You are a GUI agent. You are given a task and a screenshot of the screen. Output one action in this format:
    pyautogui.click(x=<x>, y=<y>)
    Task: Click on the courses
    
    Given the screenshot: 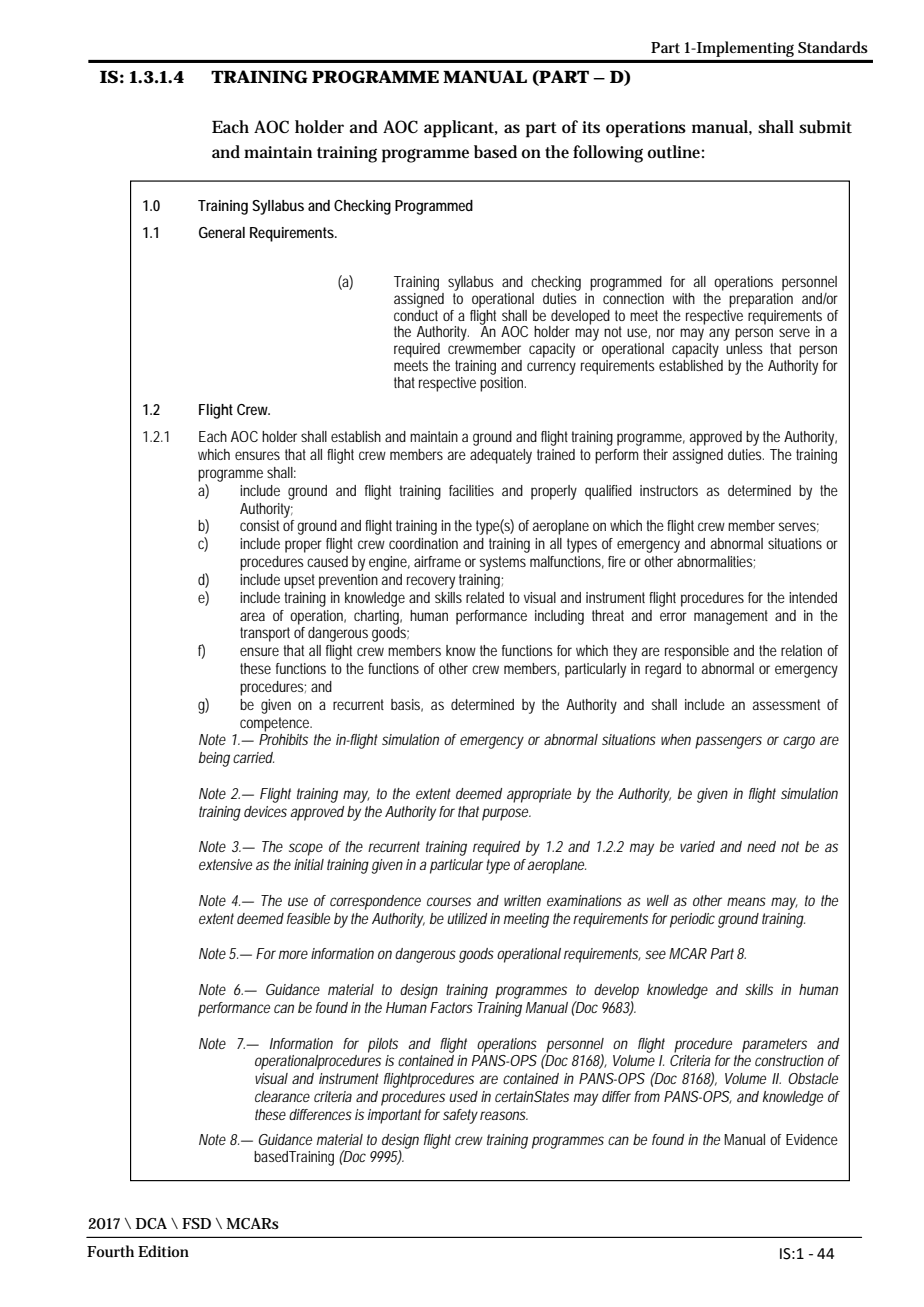 What is the action you would take?
    pyautogui.click(x=449, y=901)
